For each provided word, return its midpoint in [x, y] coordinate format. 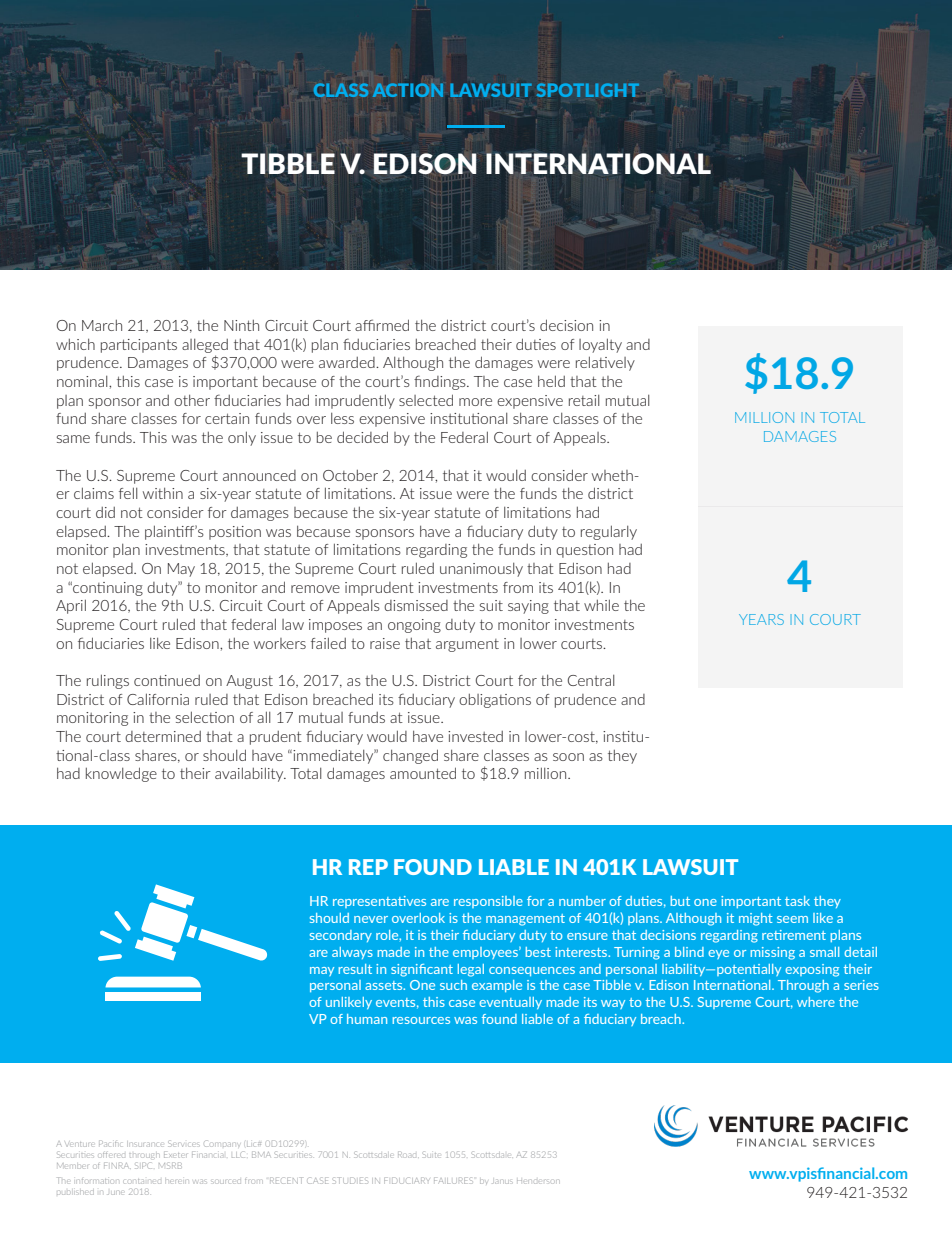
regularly [609, 532]
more [475, 402]
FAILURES [453, 1180]
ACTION [408, 90]
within [163, 493]
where [816, 1002]
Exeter [175, 1154]
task [797, 901]
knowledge [121, 774]
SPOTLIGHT [588, 90]
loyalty [600, 345]
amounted [423, 773]
